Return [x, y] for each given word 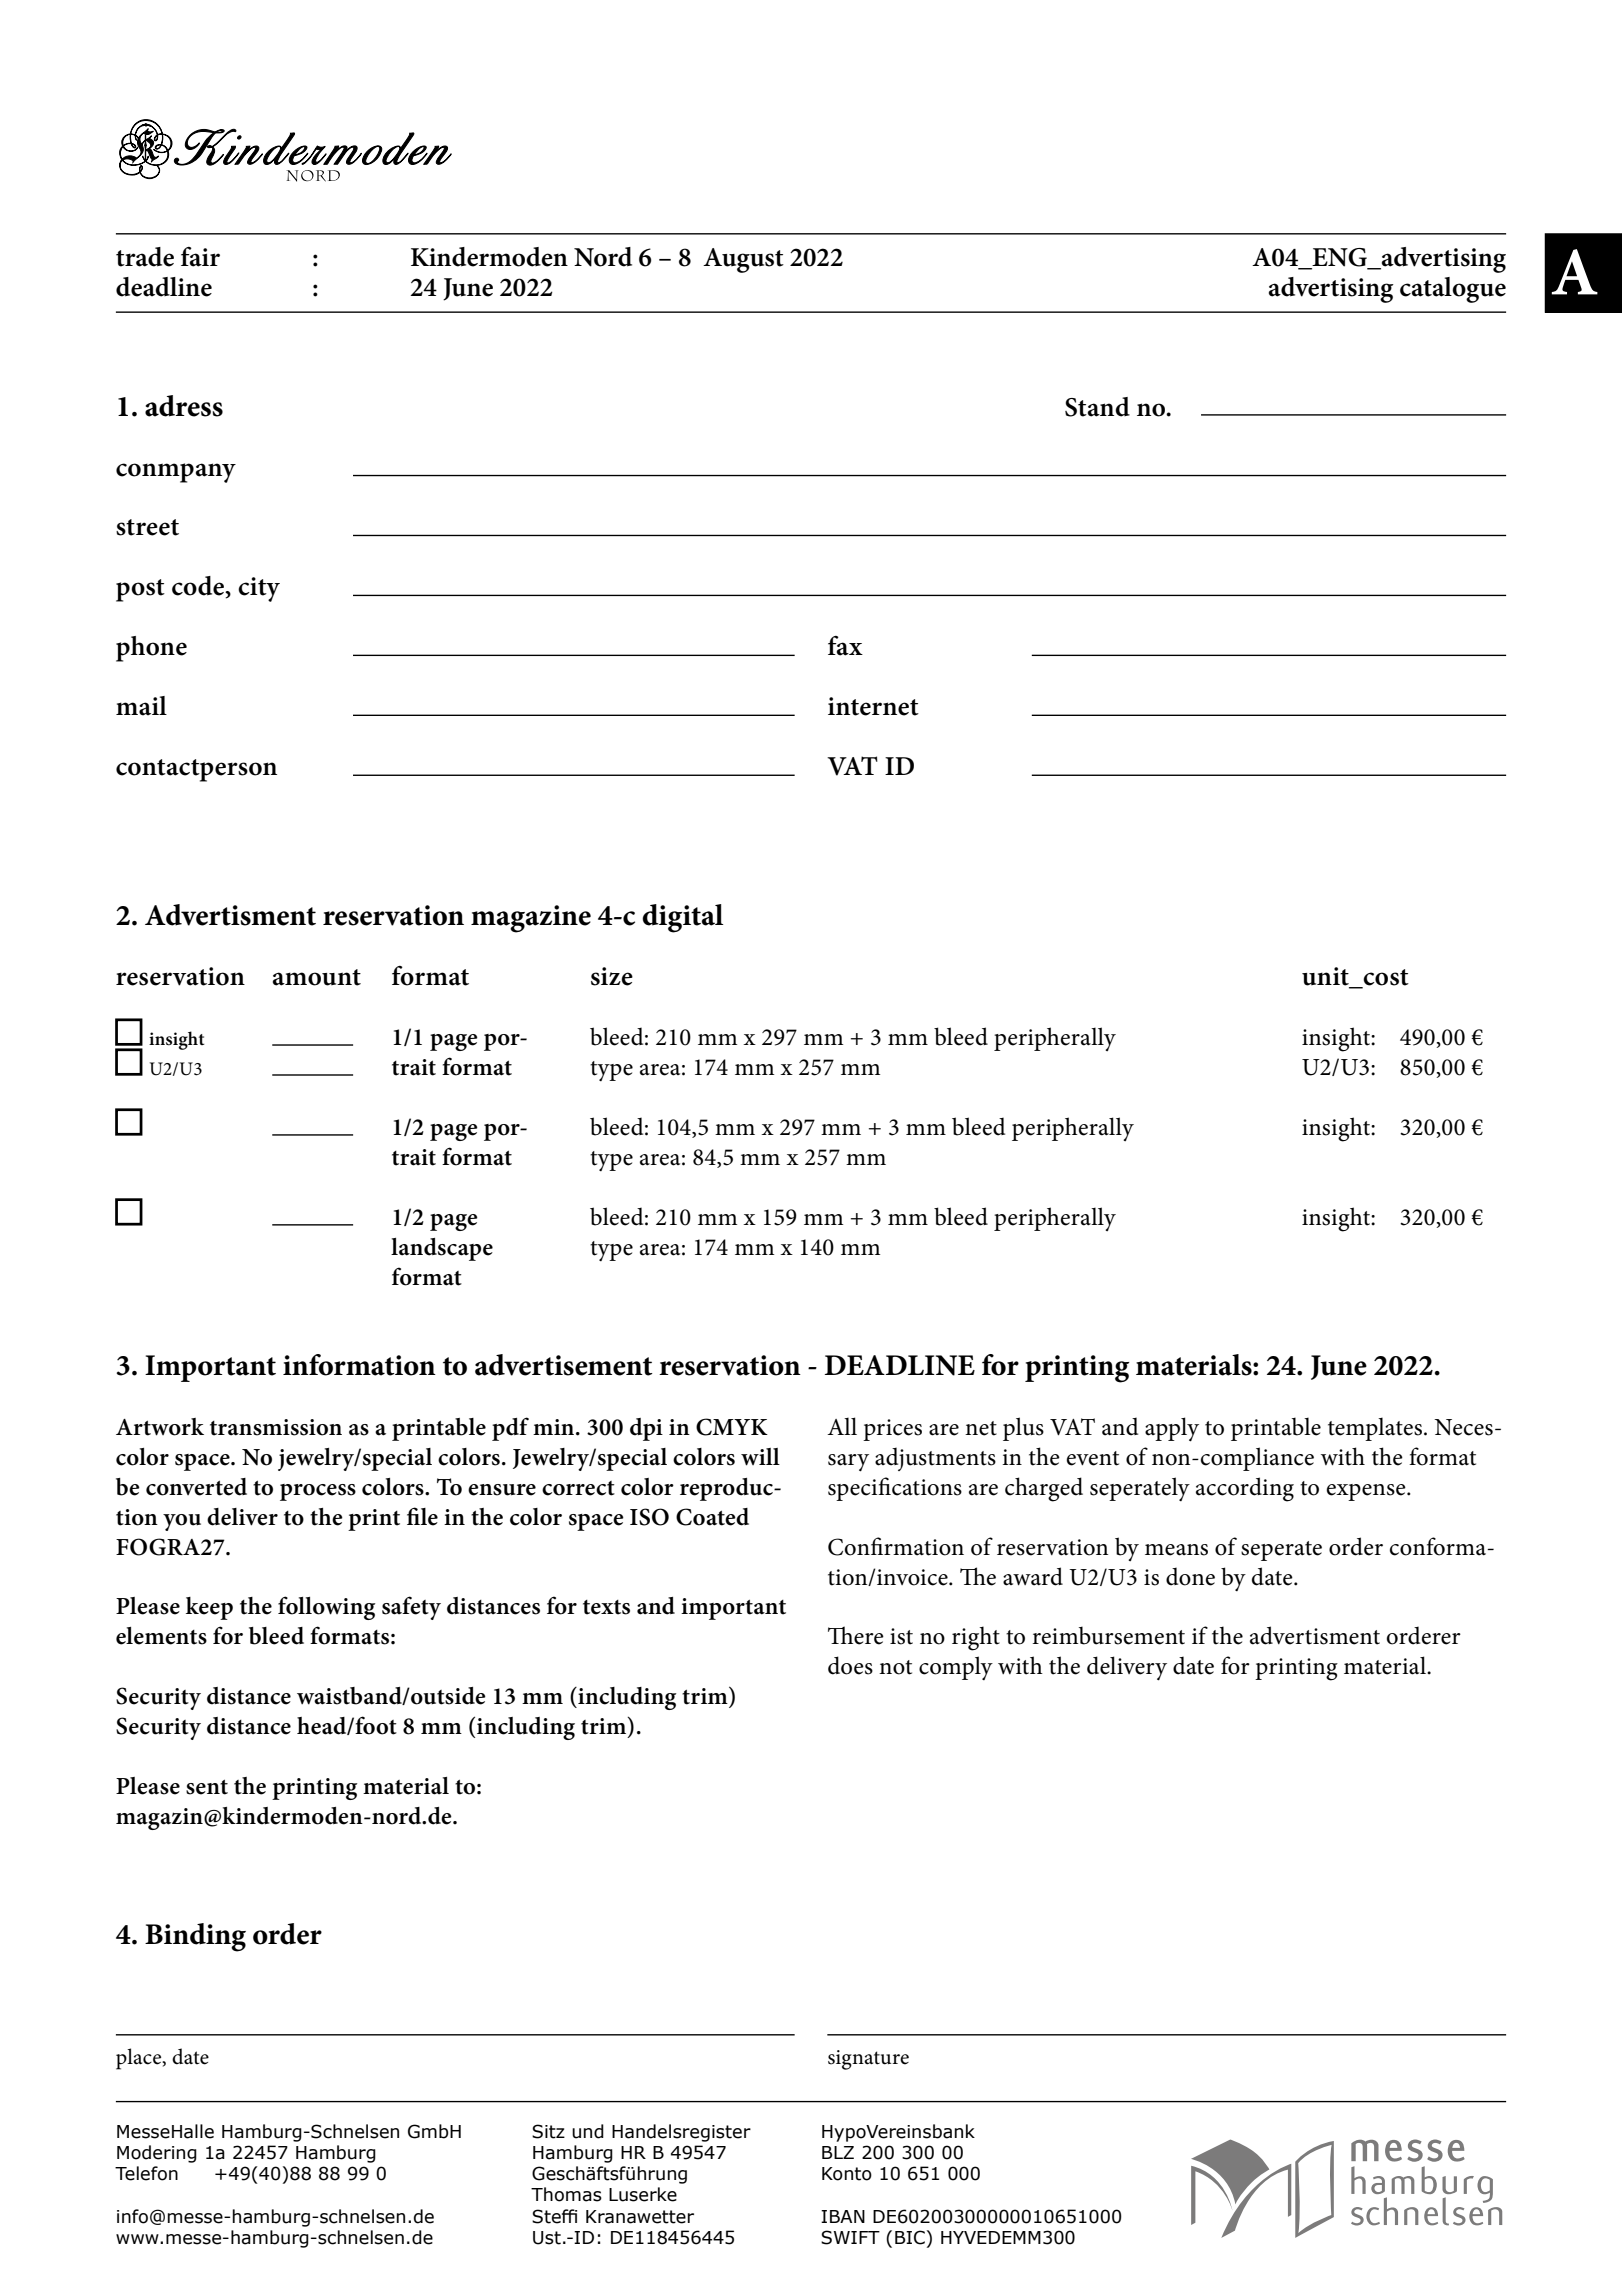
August [743, 260]
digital [682, 918]
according [1245, 1489]
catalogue [1453, 290]
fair [200, 257]
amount [317, 977]
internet [873, 706]
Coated [712, 1517]
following [326, 1608]
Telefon [146, 2173]
